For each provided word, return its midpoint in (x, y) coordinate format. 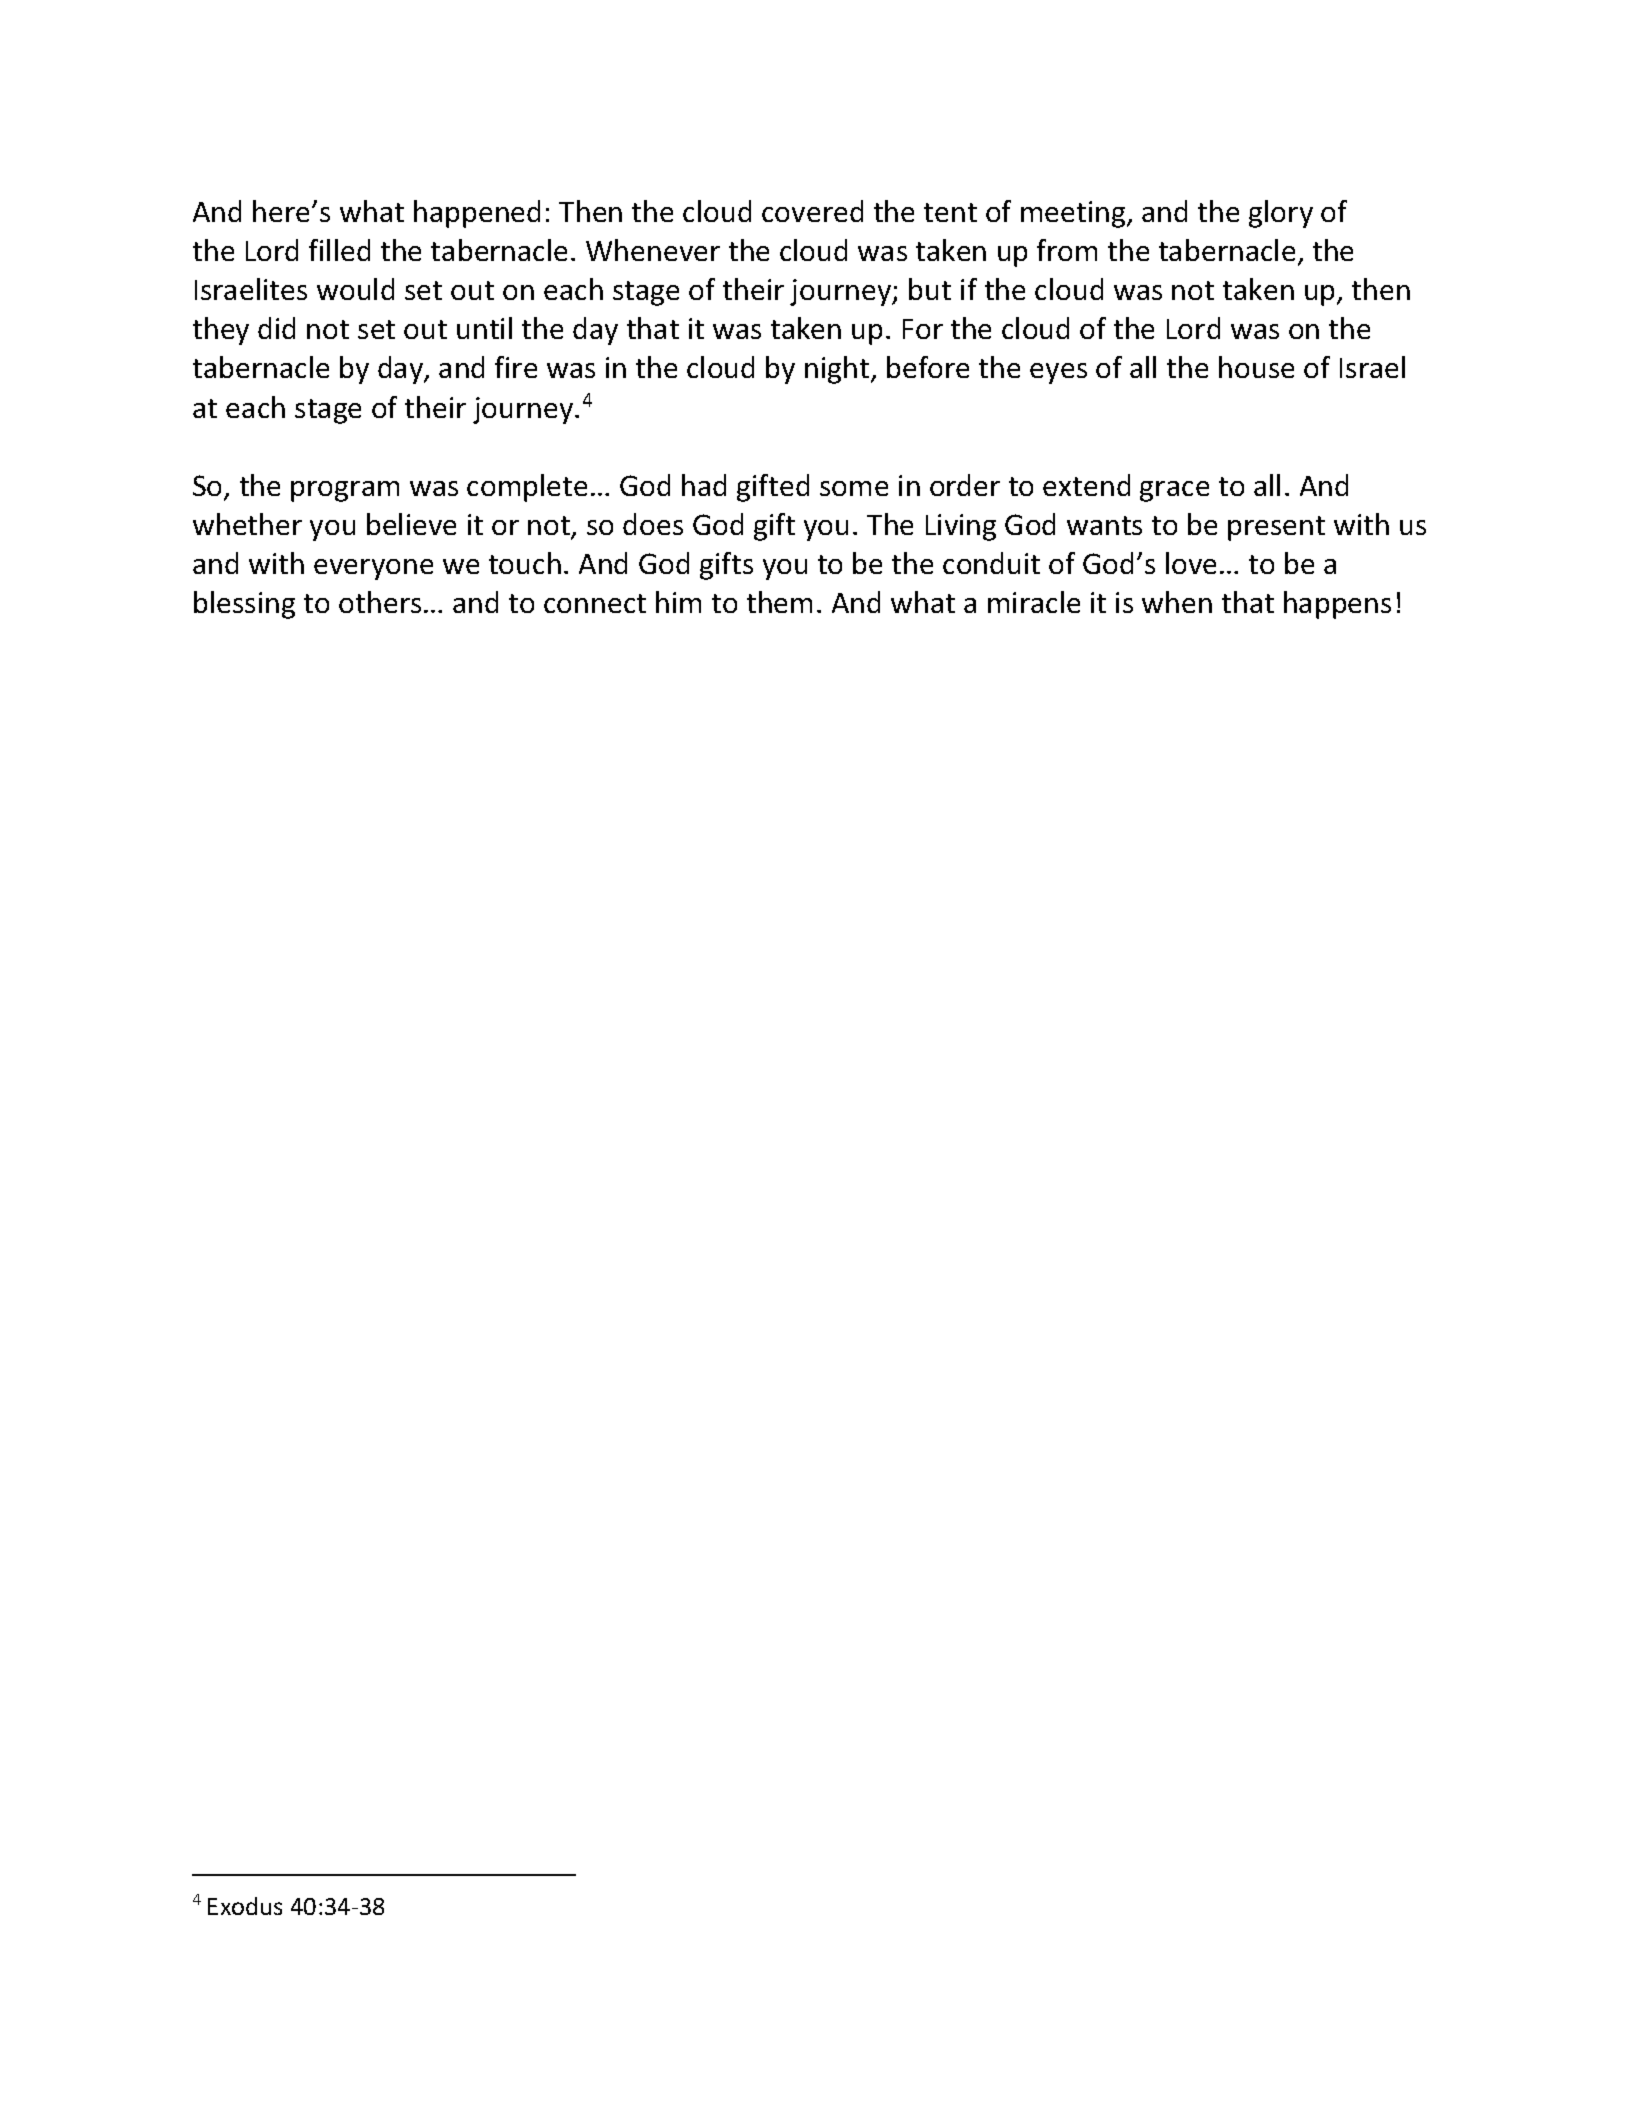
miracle (1034, 602)
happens (1337, 605)
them (779, 602)
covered (812, 211)
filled (339, 250)
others (380, 602)
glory (1281, 214)
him (678, 602)
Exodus (245, 1906)
